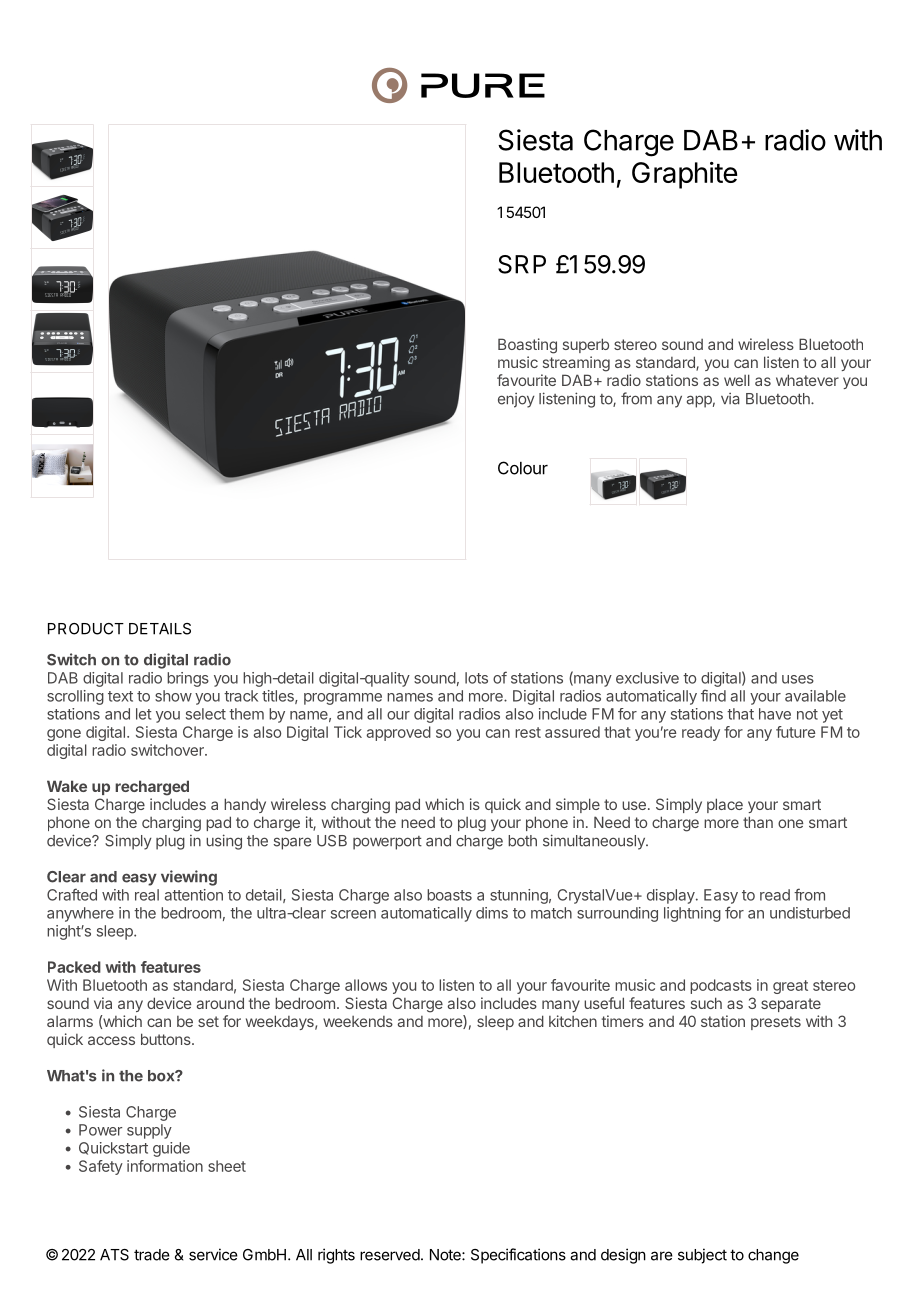  I want to click on Boasting, so click(527, 346).
